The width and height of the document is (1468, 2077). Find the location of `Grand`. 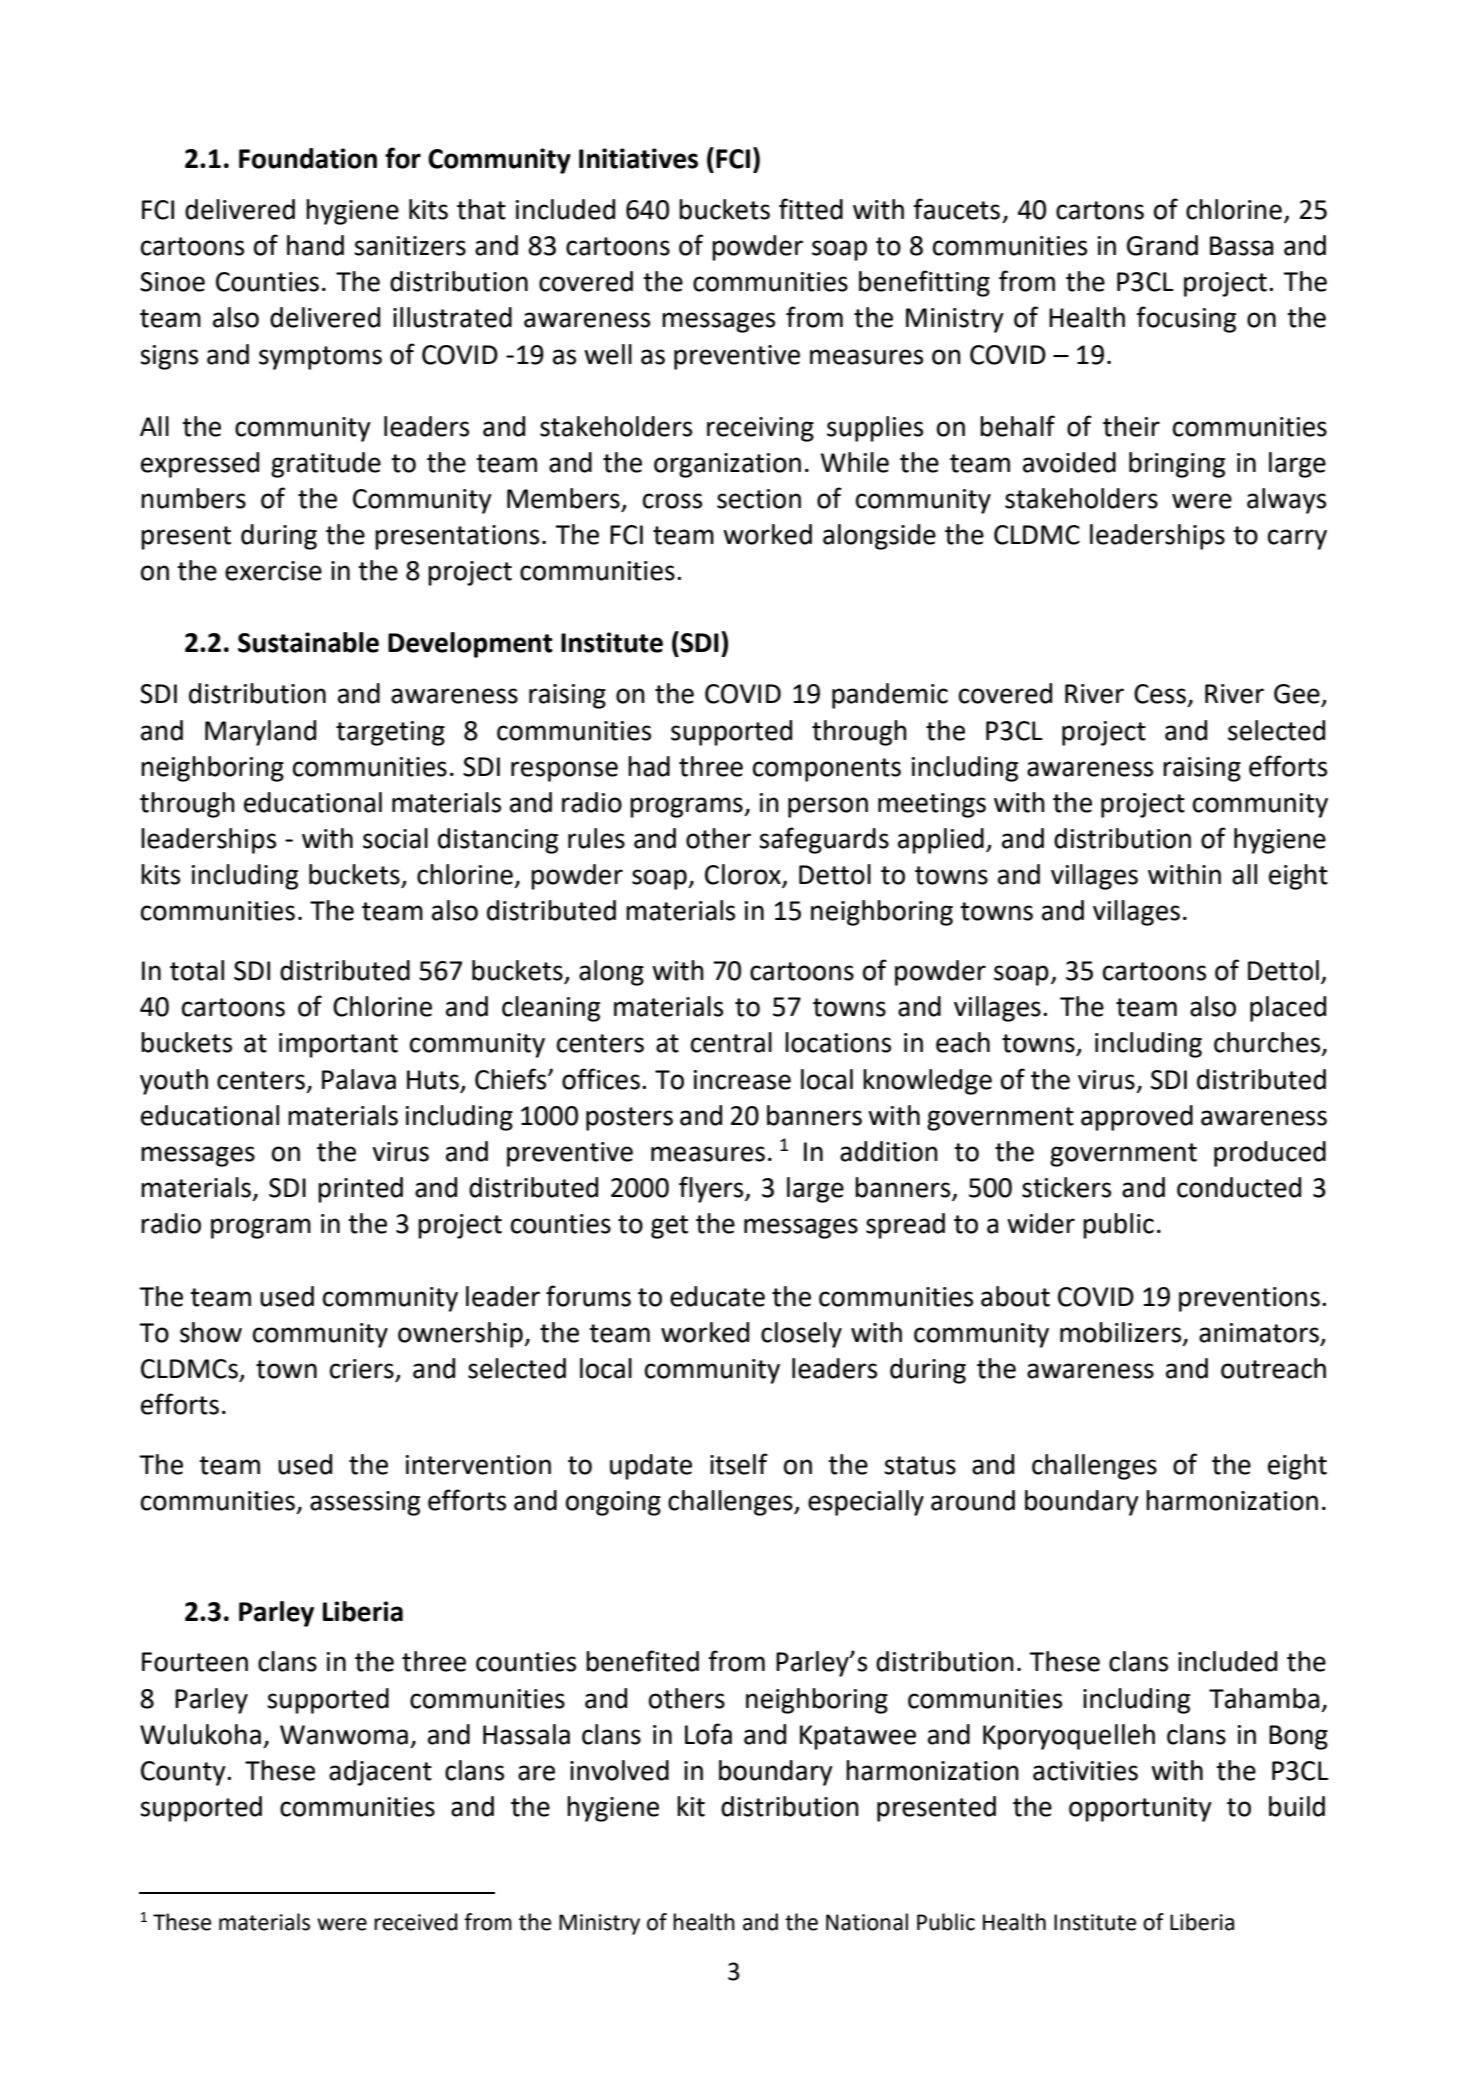

Grand is located at coordinates (1162, 245).
